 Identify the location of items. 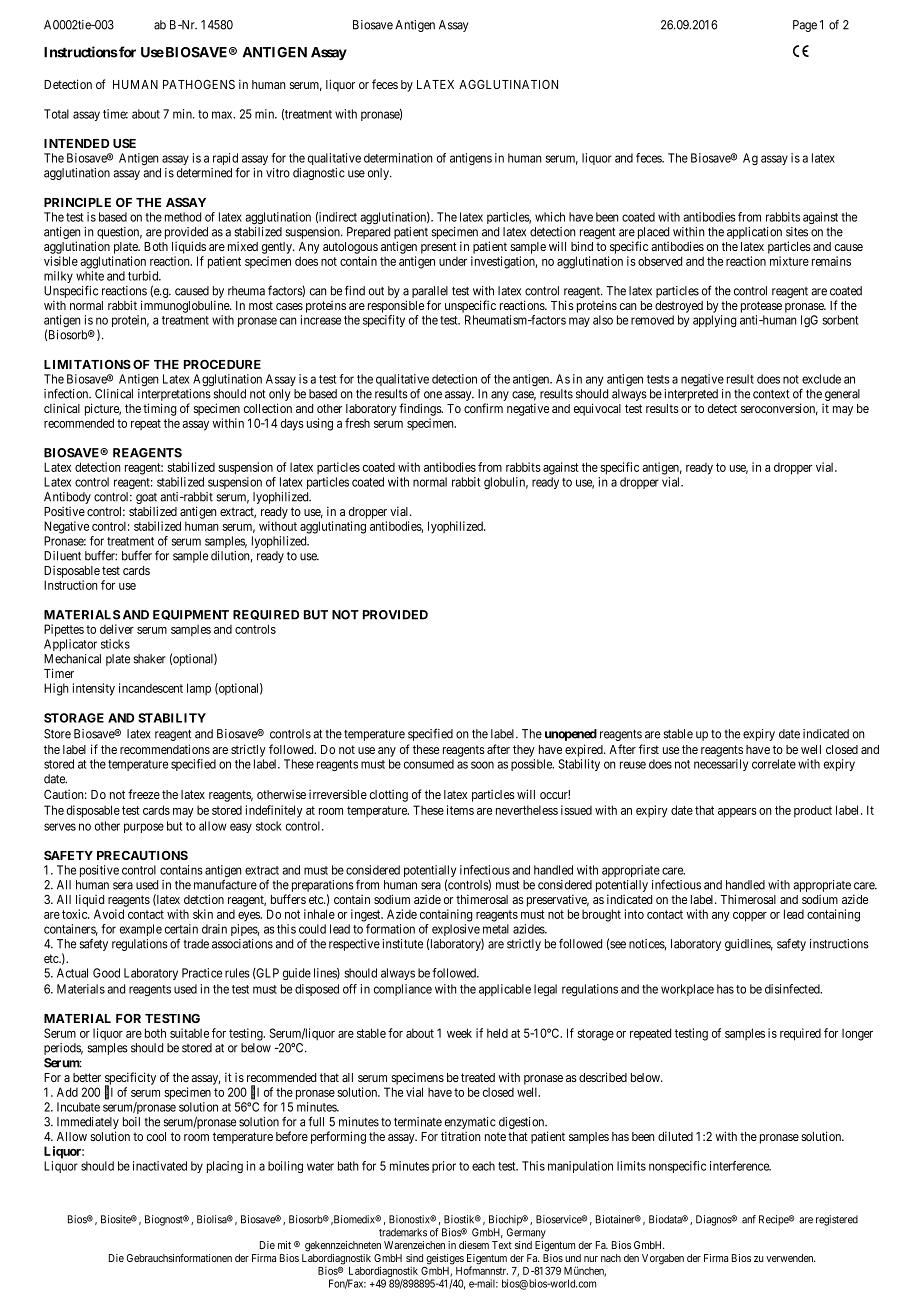
(460, 810).
